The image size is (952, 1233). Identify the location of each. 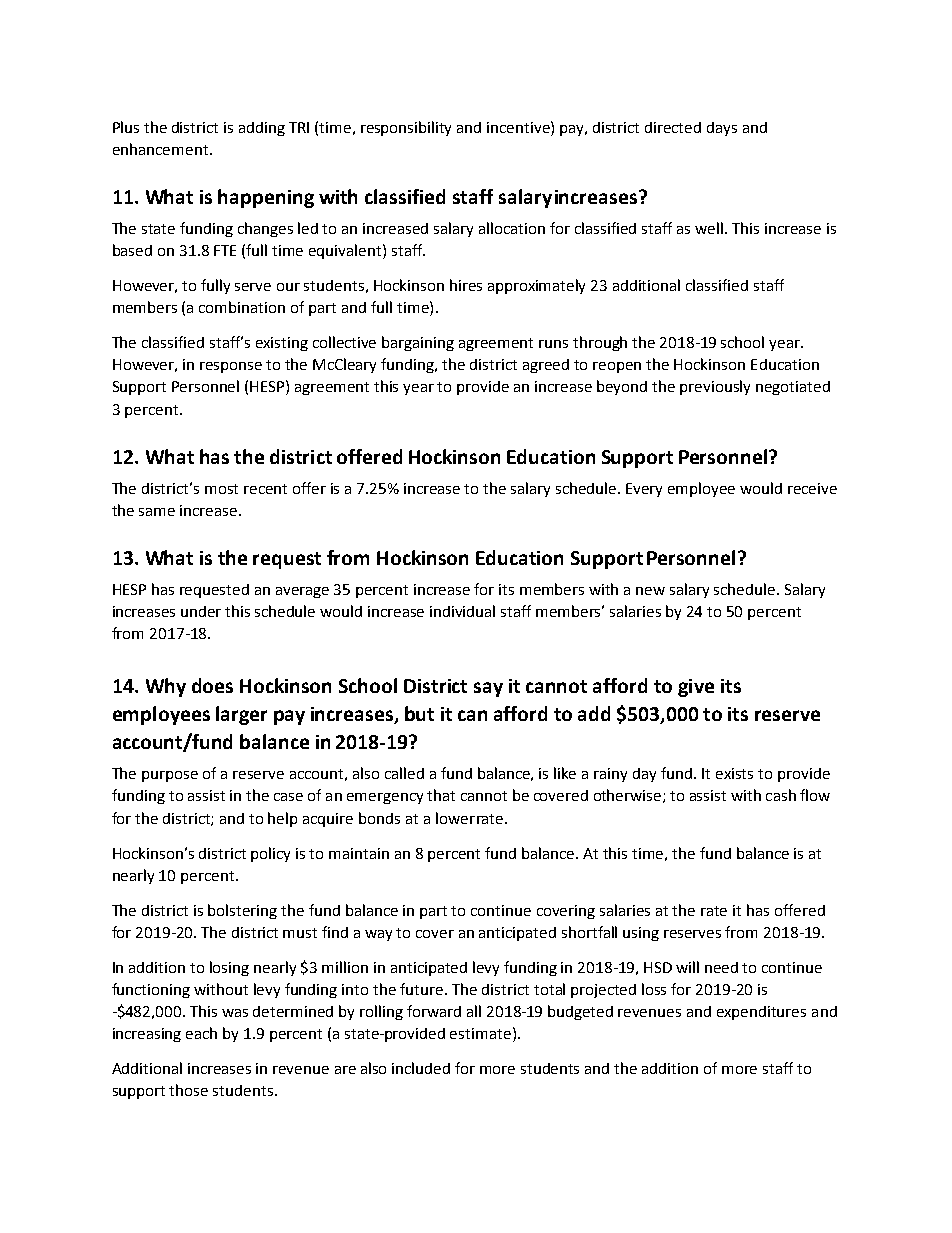
(201, 1033).
